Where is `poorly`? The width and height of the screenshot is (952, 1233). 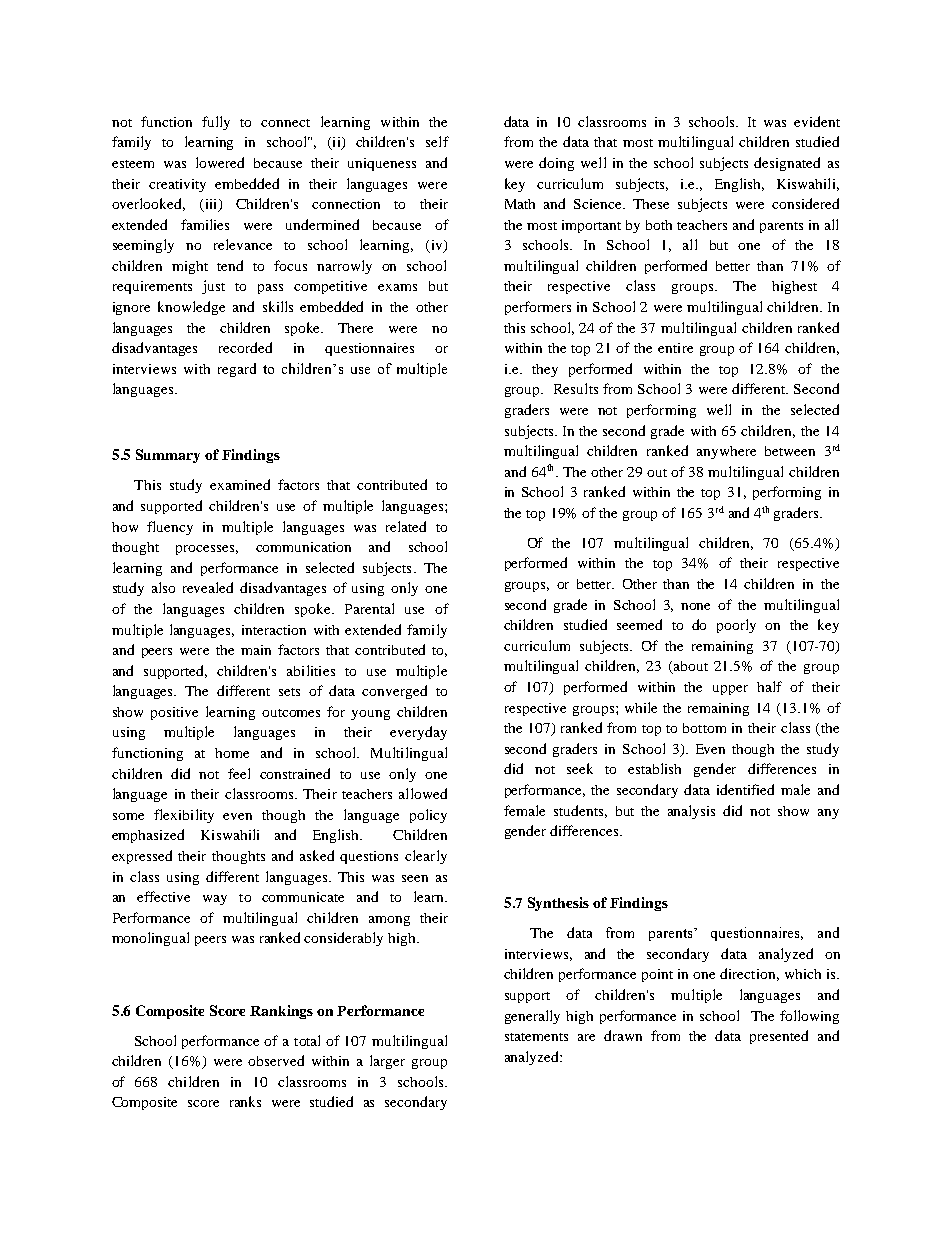
poorly is located at coordinates (736, 626).
